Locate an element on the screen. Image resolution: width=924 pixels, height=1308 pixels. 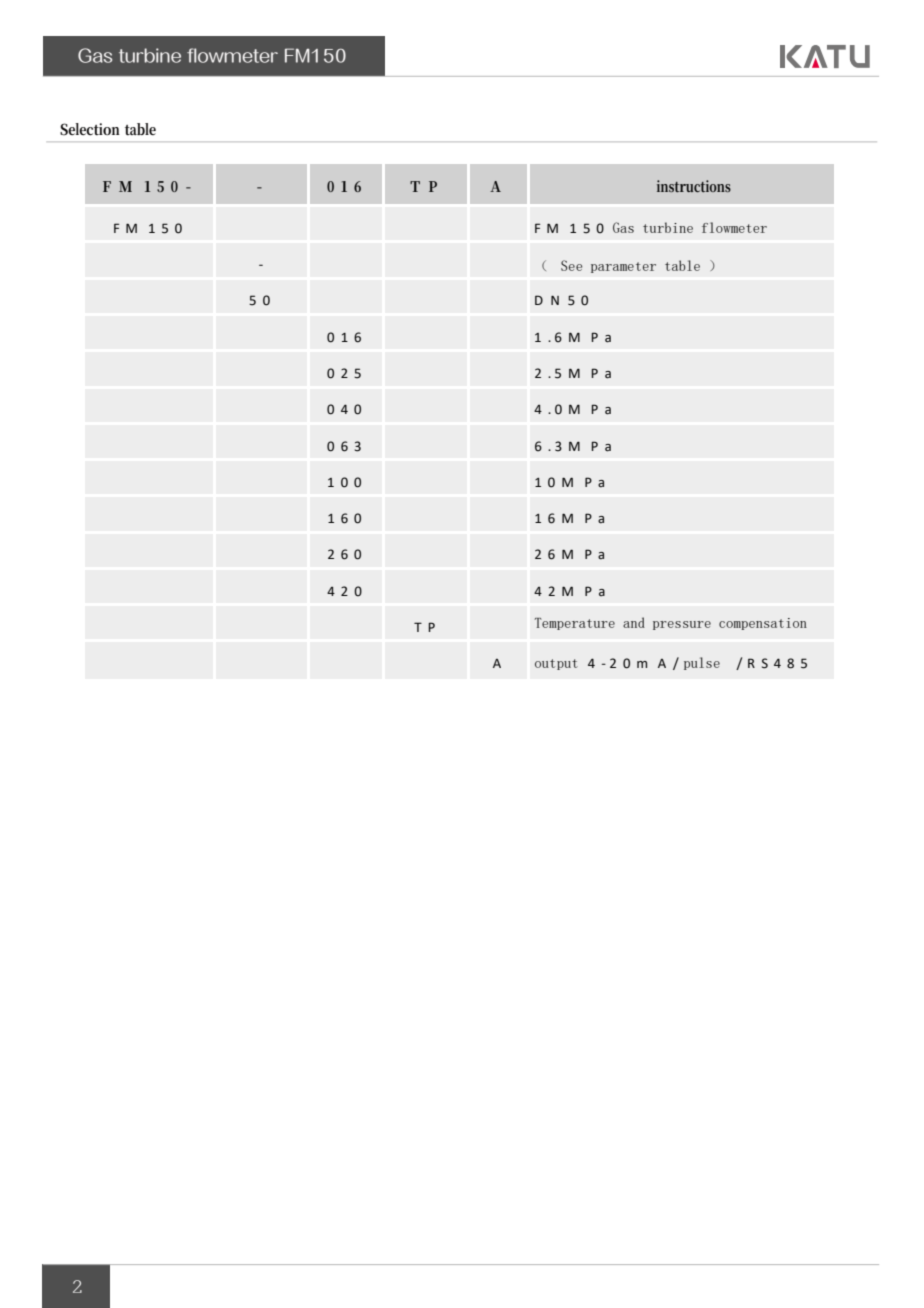
pulse is located at coordinates (702, 663).
